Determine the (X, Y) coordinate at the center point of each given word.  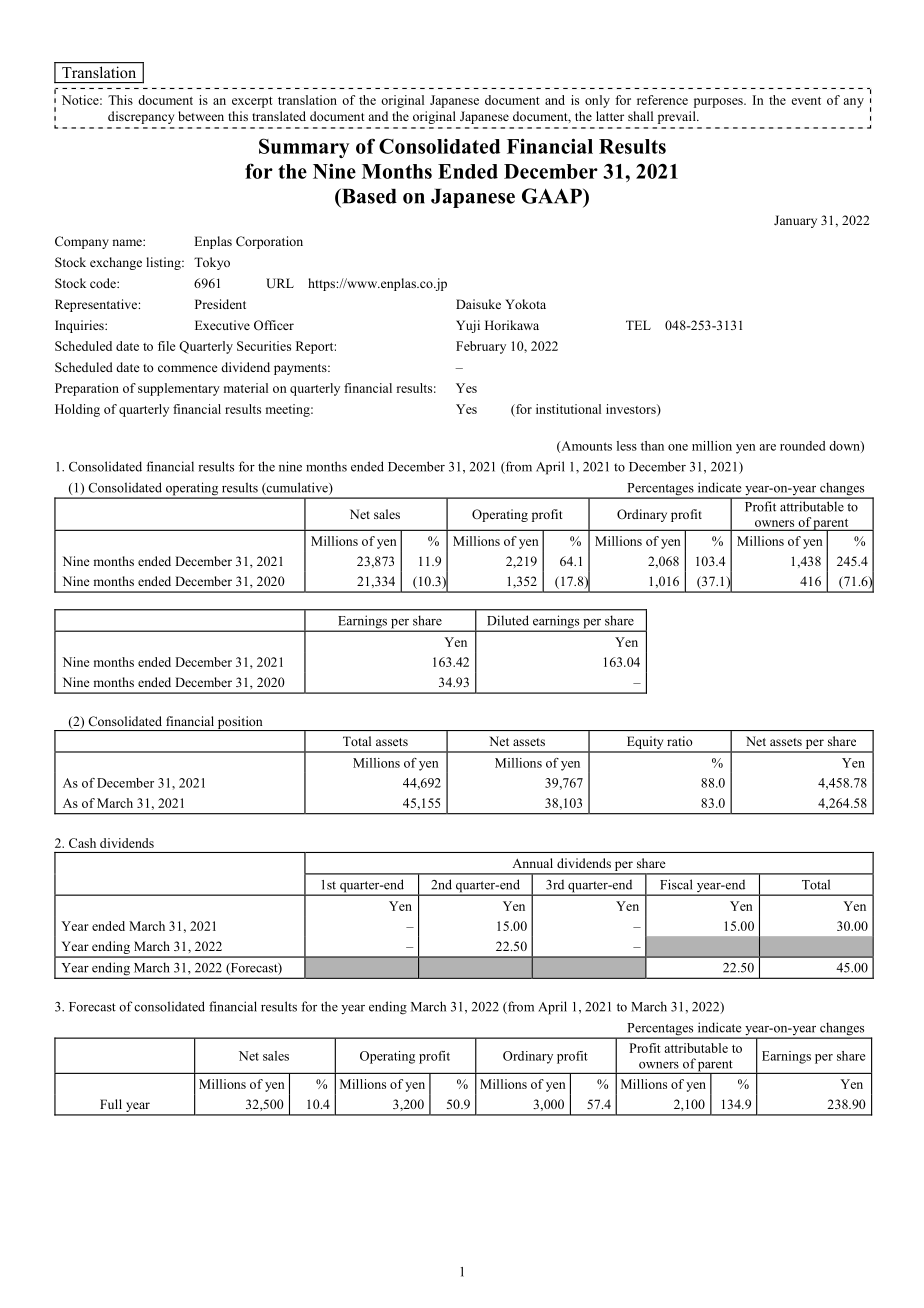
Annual (532, 863)
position (240, 723)
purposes (719, 103)
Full (111, 1104)
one (678, 447)
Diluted (508, 620)
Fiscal (676, 884)
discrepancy (141, 117)
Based (368, 196)
